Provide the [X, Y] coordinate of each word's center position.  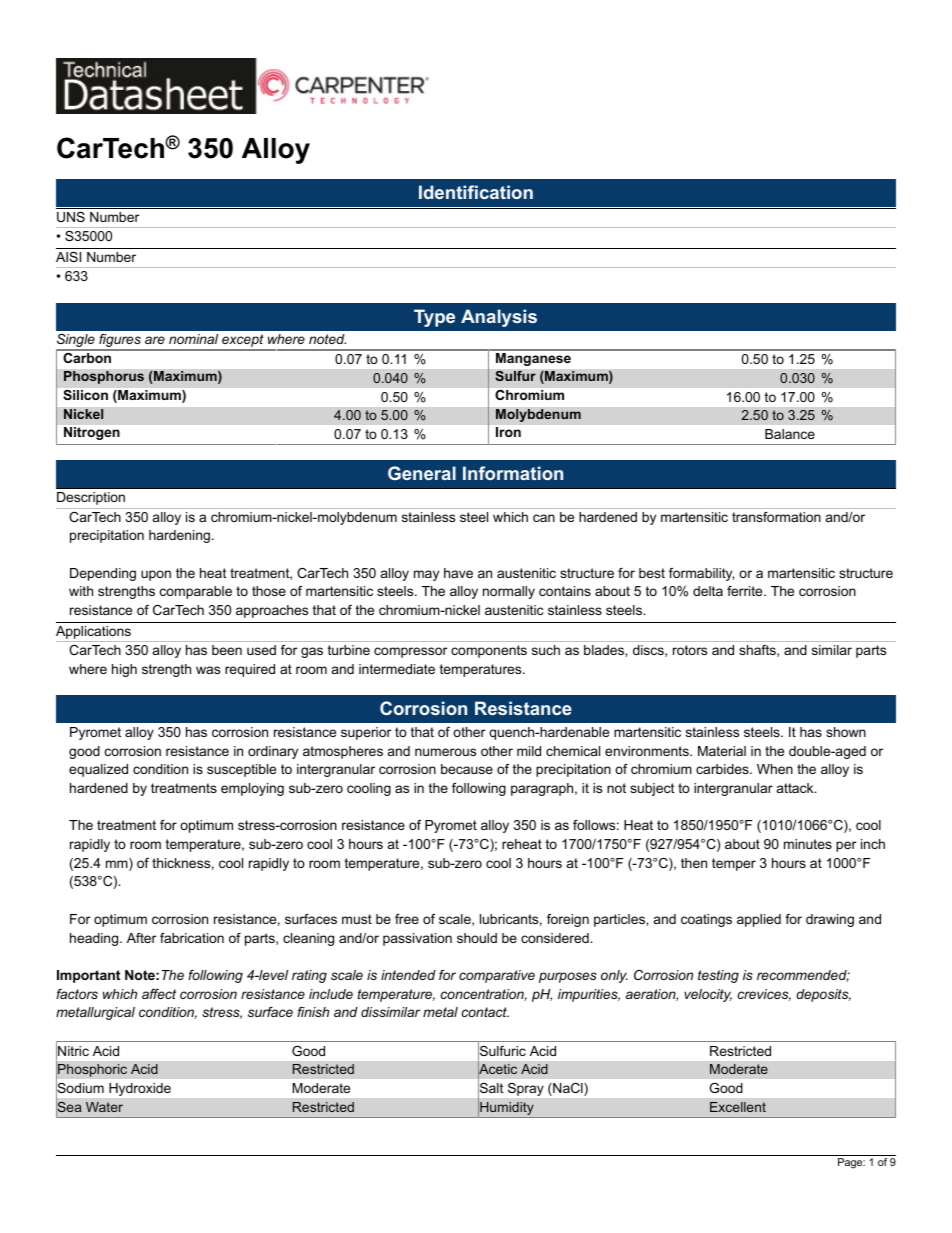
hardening [179, 536]
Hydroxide [140, 1089]
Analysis [499, 318]
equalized [98, 770]
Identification [476, 192]
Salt [491, 1088]
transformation [776, 517]
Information [513, 473]
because [467, 769]
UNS [71, 217]
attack [796, 788]
